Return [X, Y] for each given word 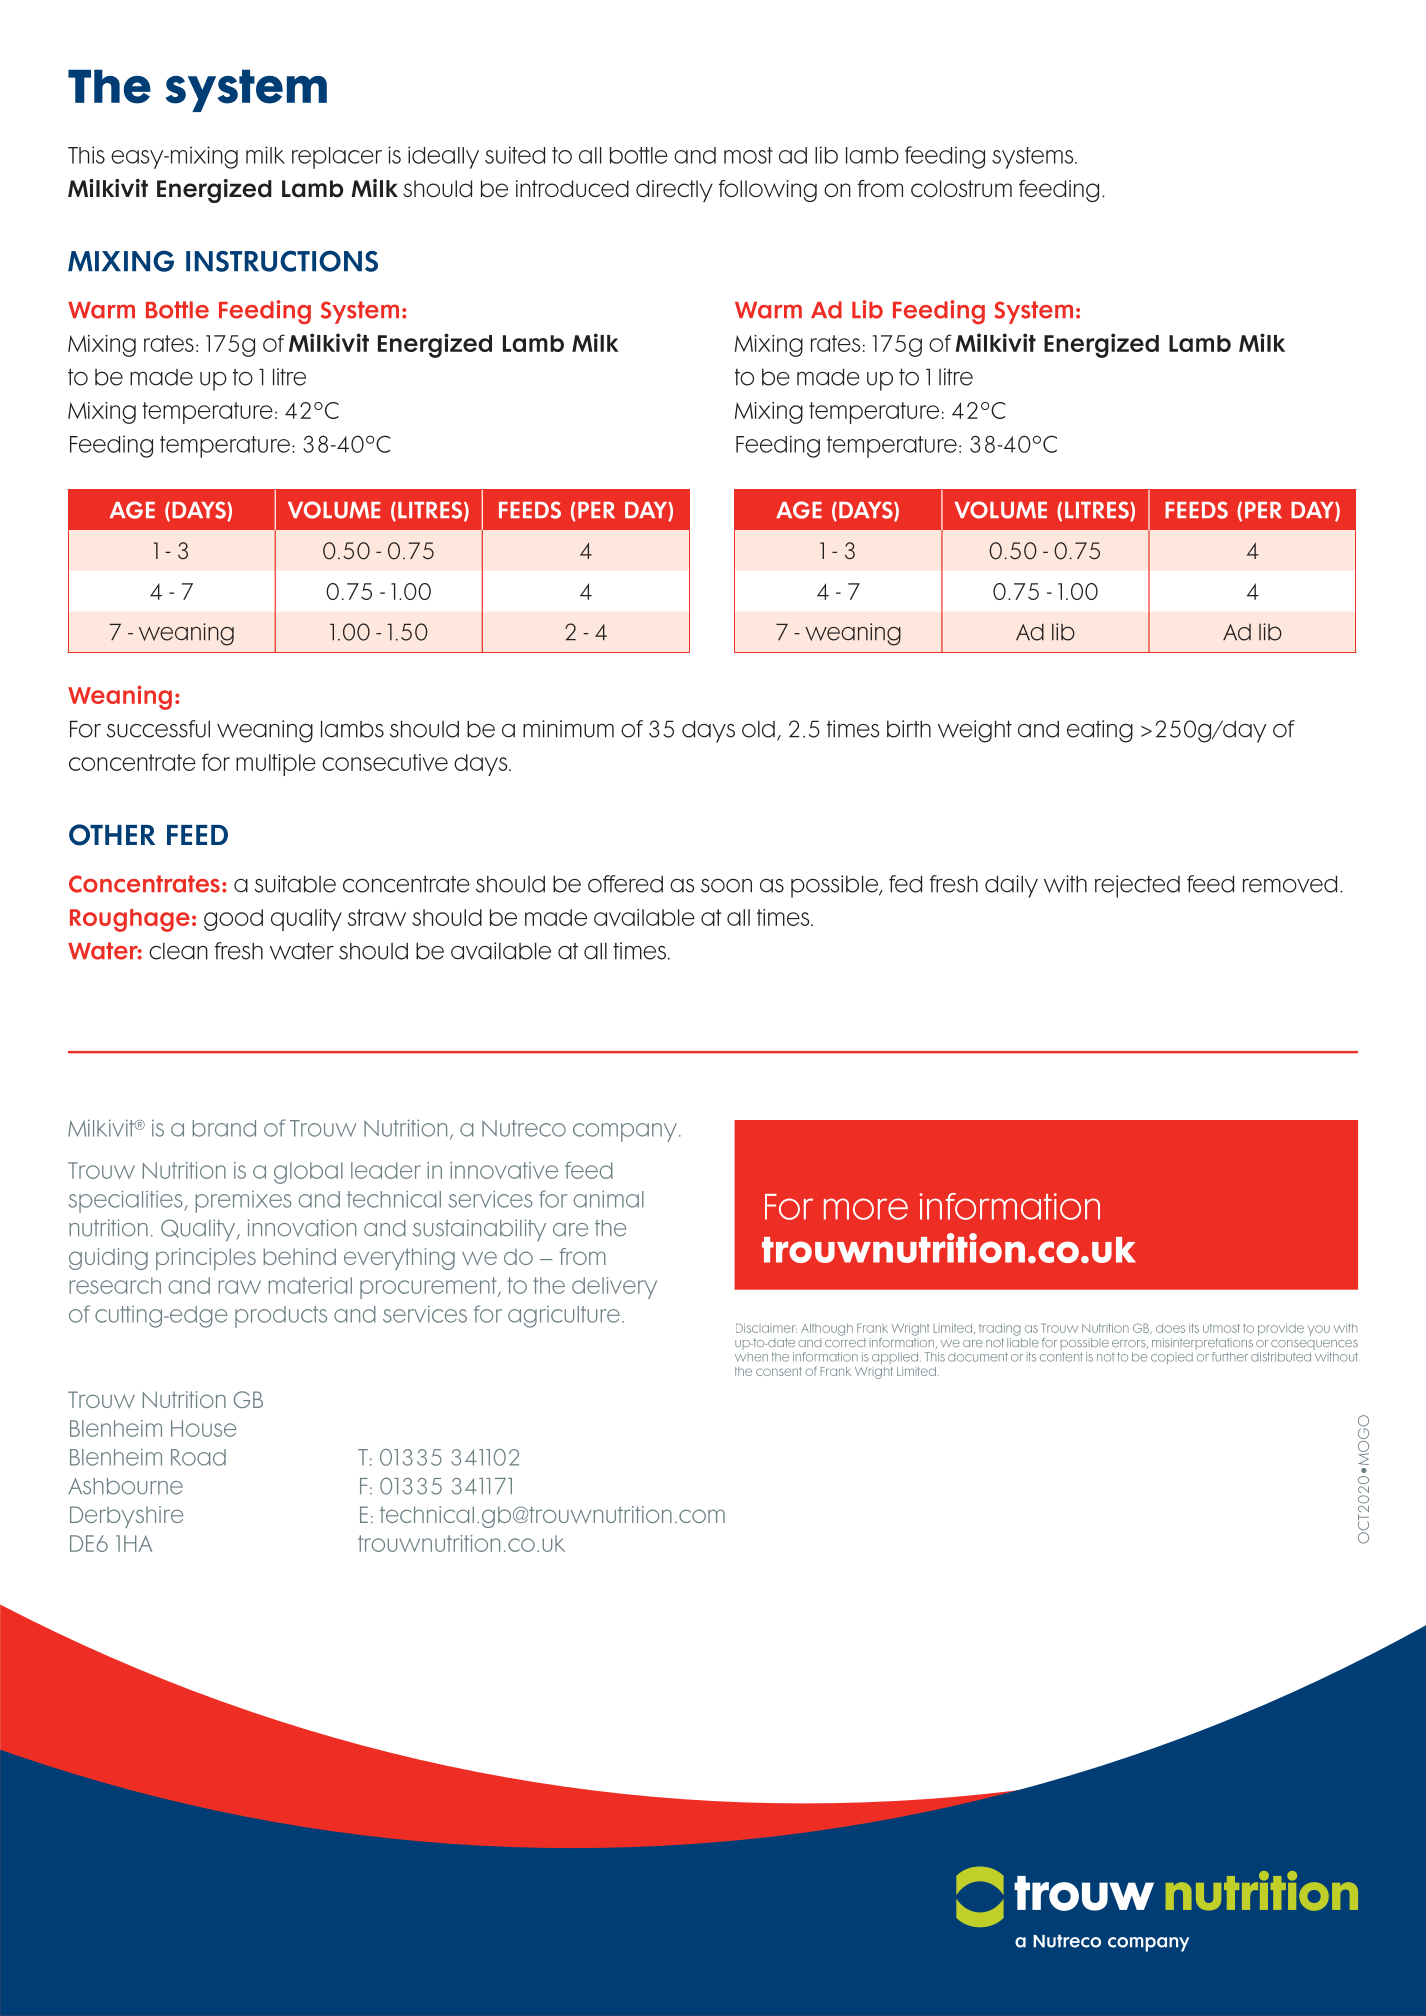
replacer [337, 158]
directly [674, 191]
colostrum [961, 188]
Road [198, 1457]
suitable [295, 884]
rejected [1137, 886]
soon [726, 886]
